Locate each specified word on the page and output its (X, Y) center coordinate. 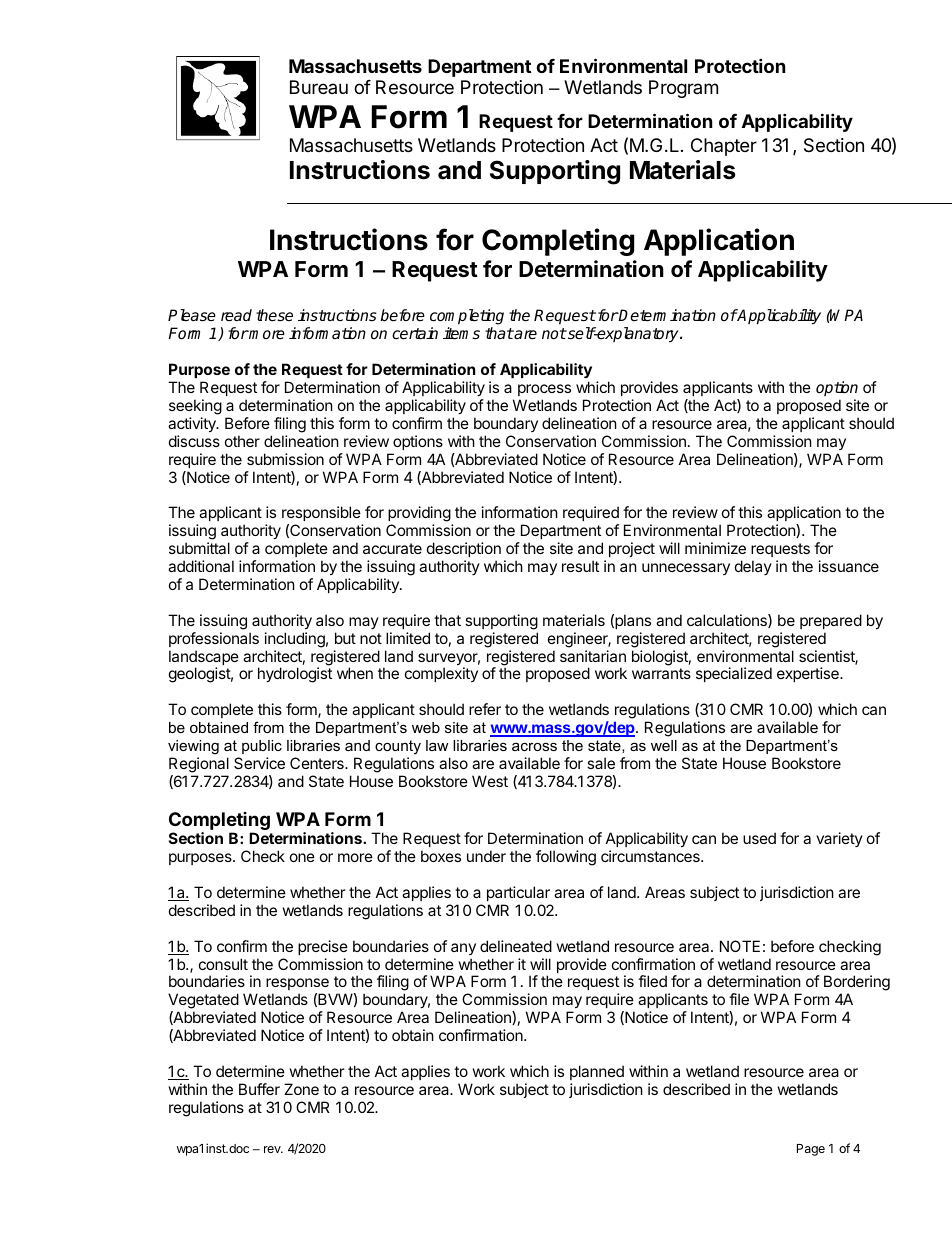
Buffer (259, 1089)
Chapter (724, 147)
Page (811, 1150)
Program (683, 89)
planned (597, 1072)
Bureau (319, 87)
